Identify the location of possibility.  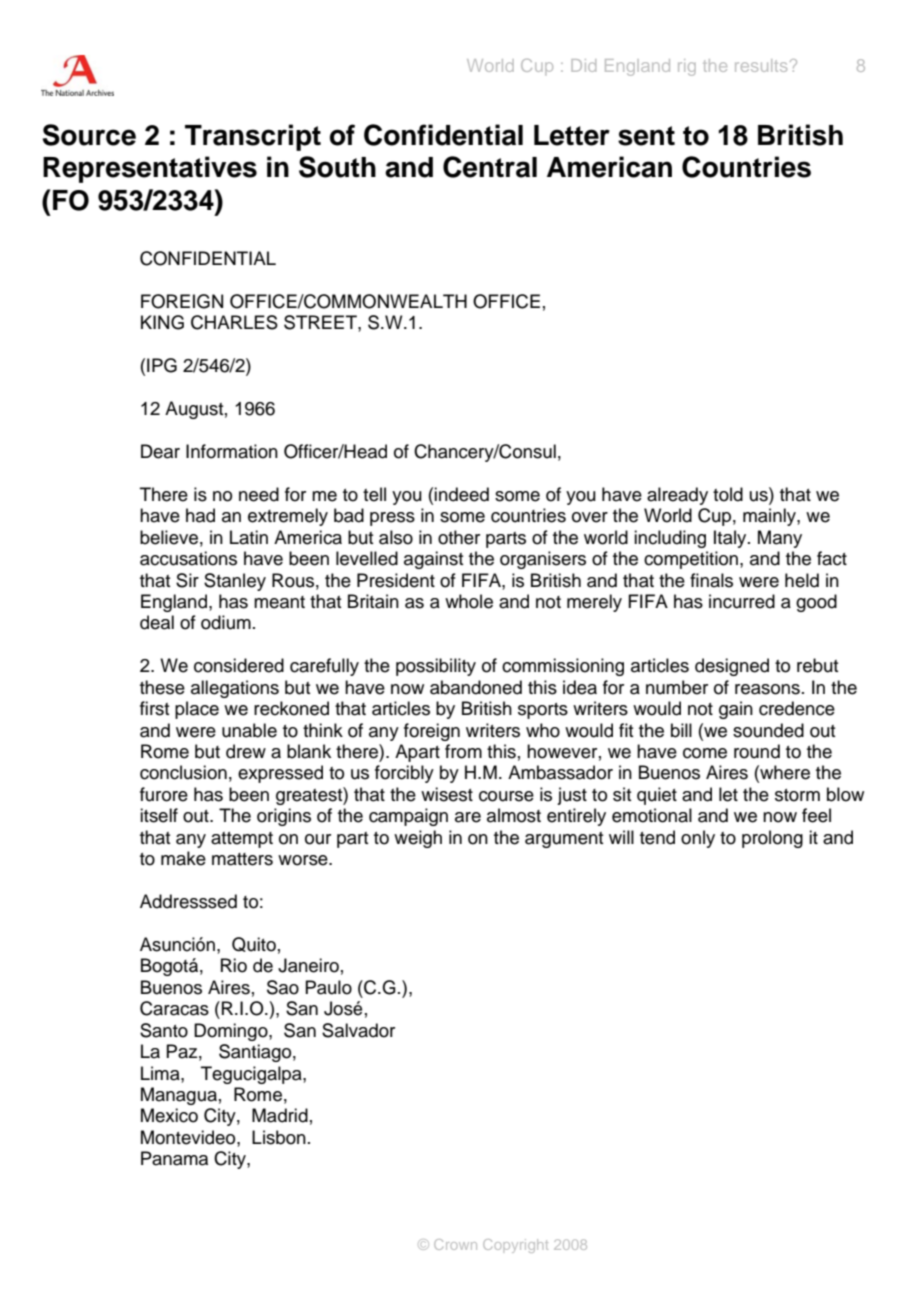
(436, 667).
